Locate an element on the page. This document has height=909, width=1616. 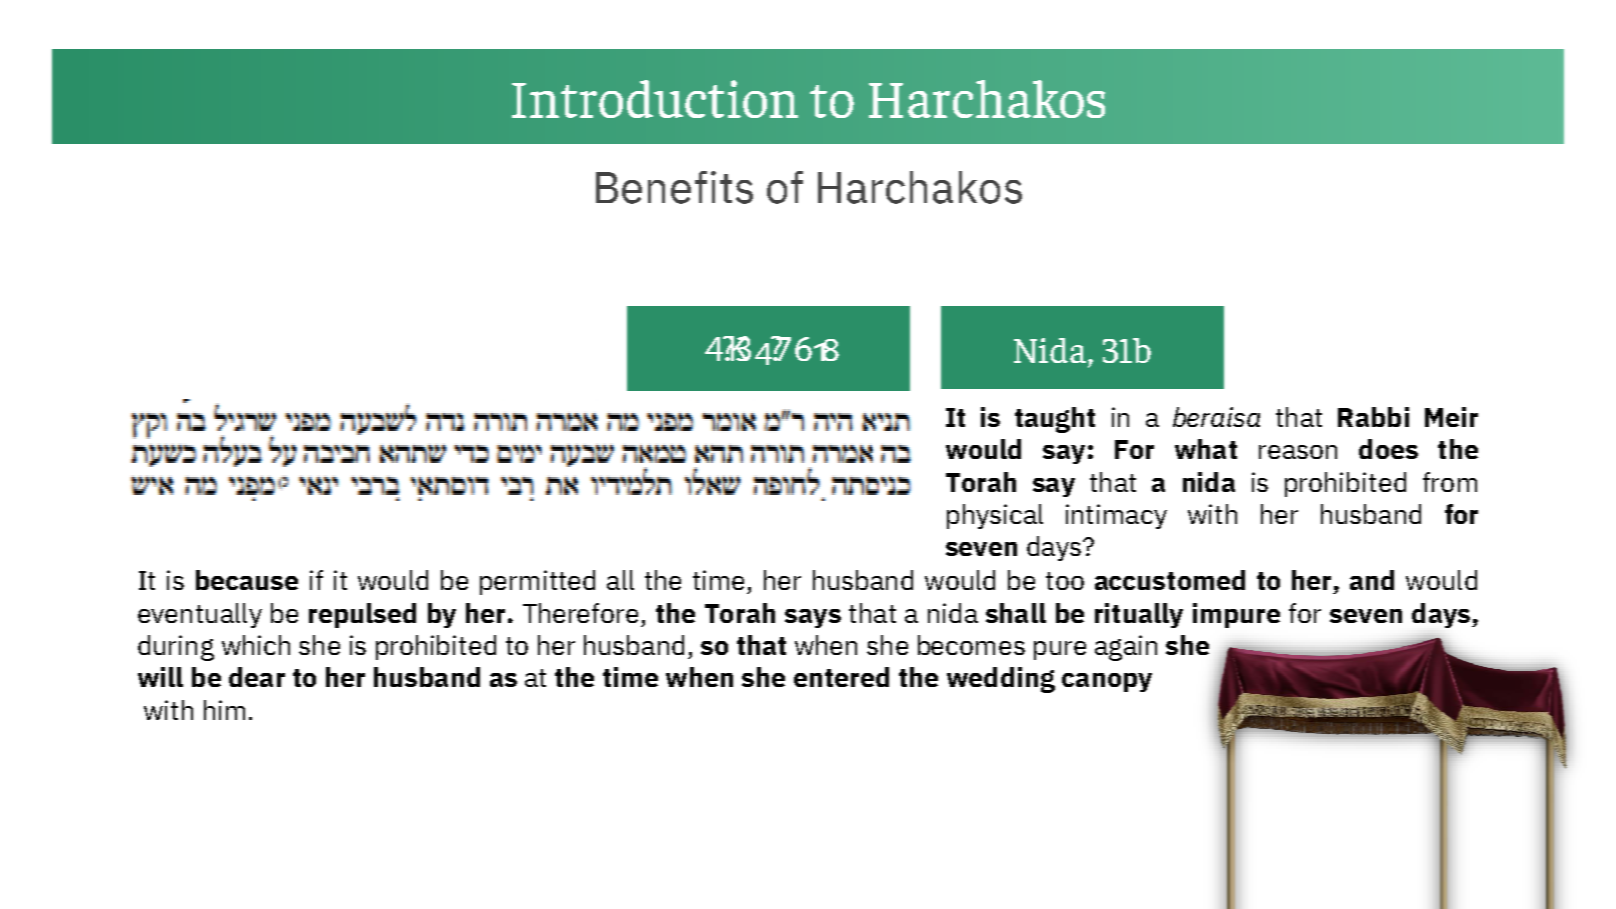
Meir is located at coordinates (1451, 417).
